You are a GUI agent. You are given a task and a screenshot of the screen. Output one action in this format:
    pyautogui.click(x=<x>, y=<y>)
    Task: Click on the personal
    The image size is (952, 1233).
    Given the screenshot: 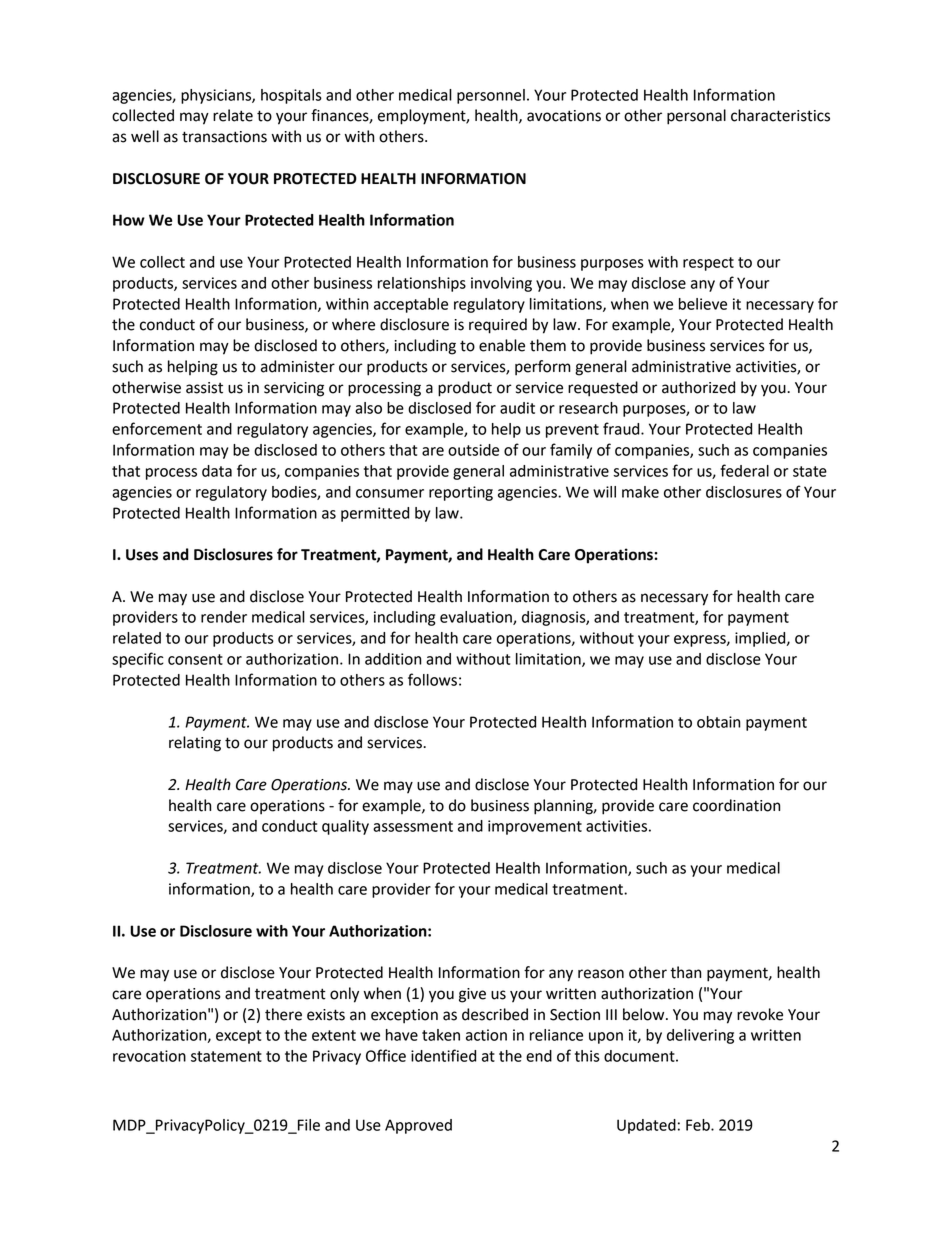 What is the action you would take?
    pyautogui.click(x=696, y=117)
